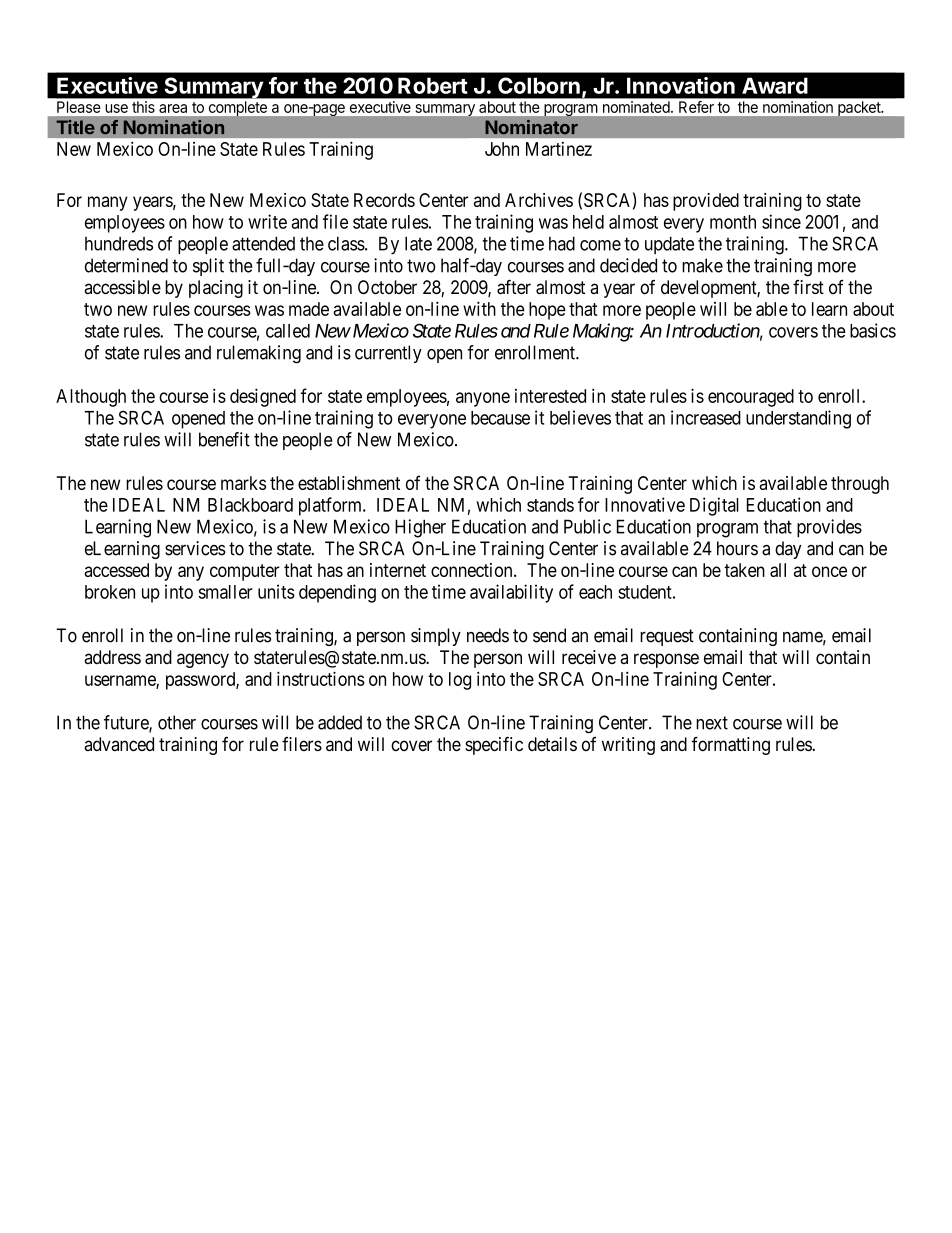 This screenshot has width=952, height=1233. I want to click on first, so click(808, 287).
